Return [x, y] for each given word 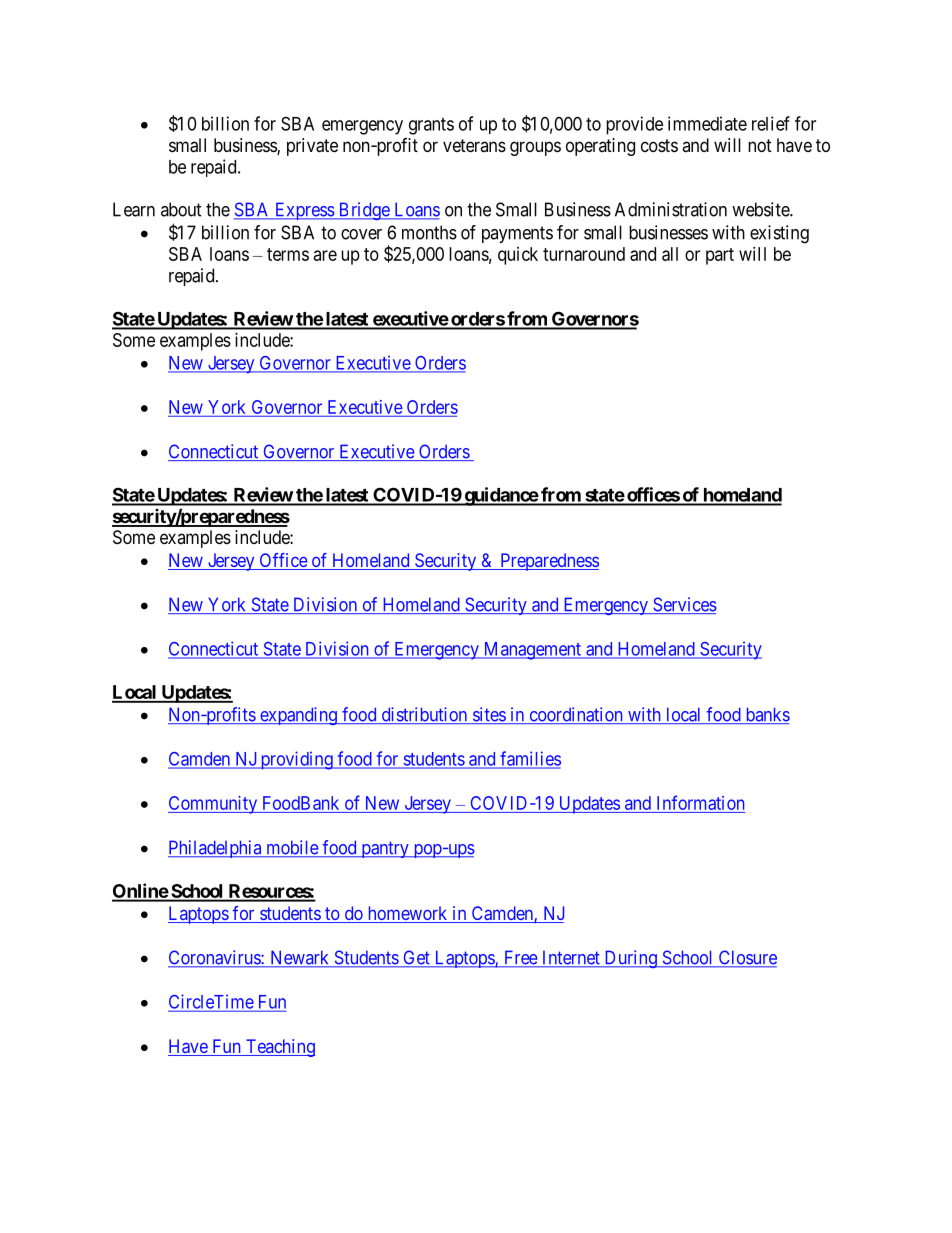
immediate [707, 123]
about [181, 209]
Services [684, 605]
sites [488, 715]
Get [416, 958]
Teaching [279, 1048]
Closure [746, 958]
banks [766, 715]
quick [518, 256]
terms [288, 254]
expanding [298, 716]
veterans [474, 145]
